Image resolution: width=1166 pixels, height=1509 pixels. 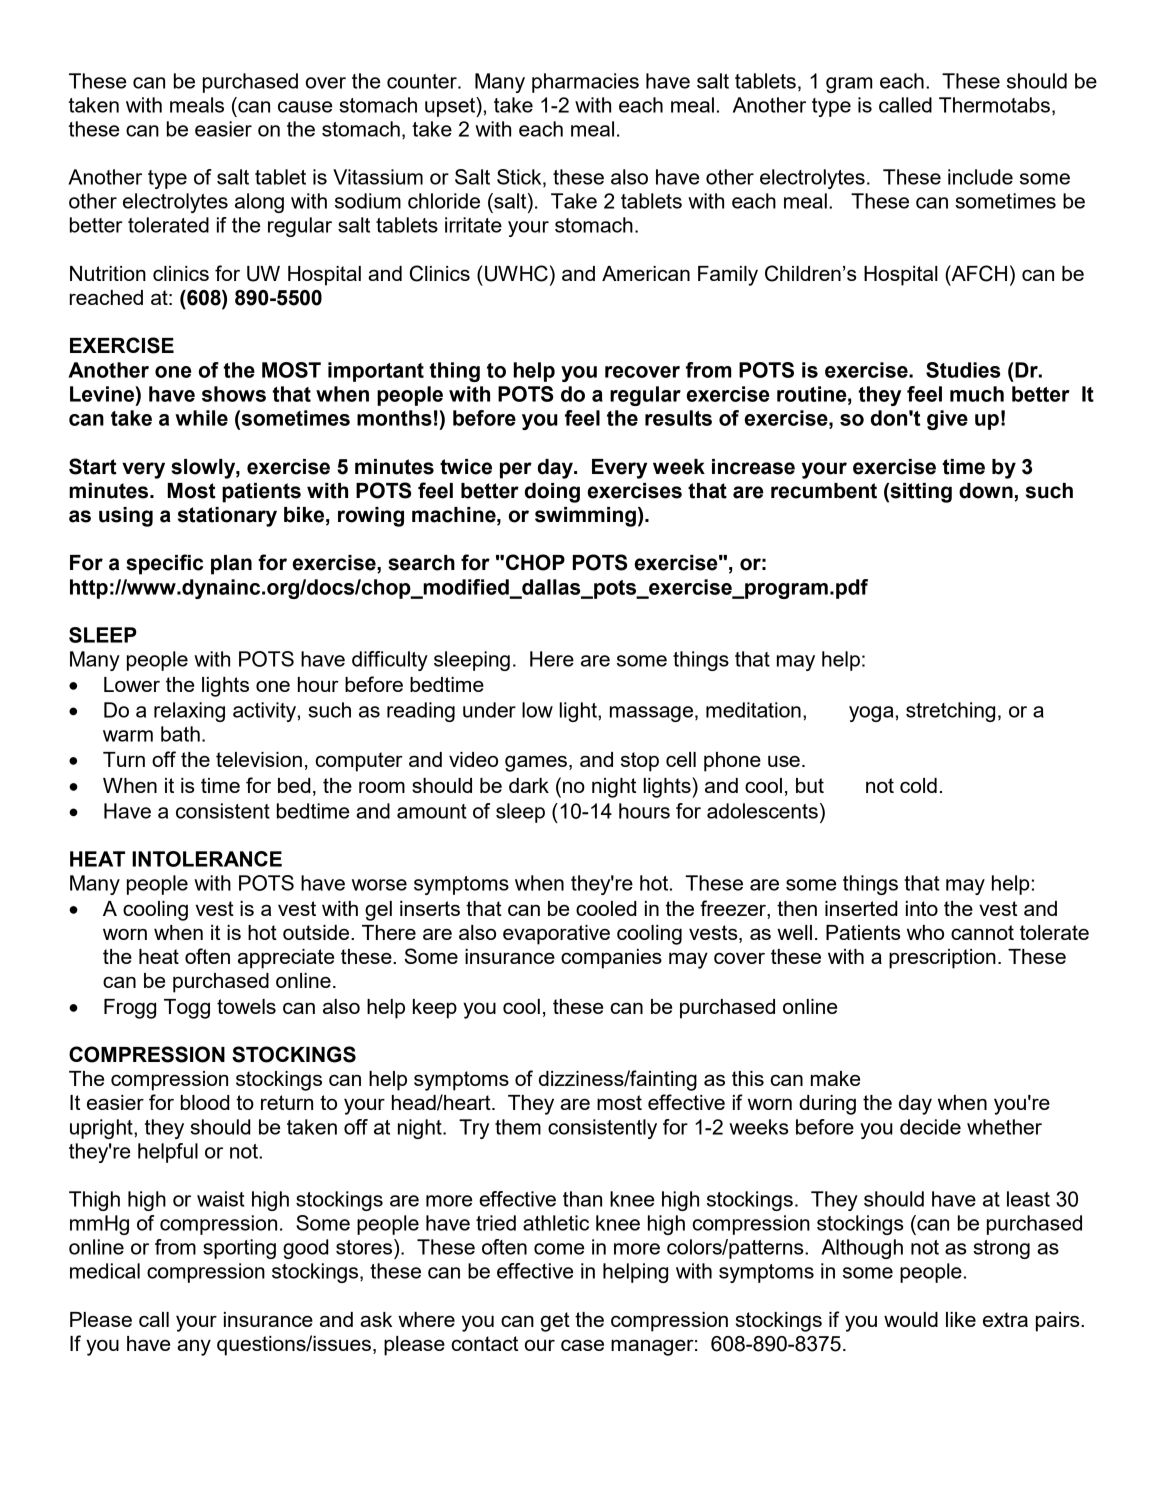 What do you see at coordinates (489, 710) in the screenshot?
I see `under` at bounding box center [489, 710].
